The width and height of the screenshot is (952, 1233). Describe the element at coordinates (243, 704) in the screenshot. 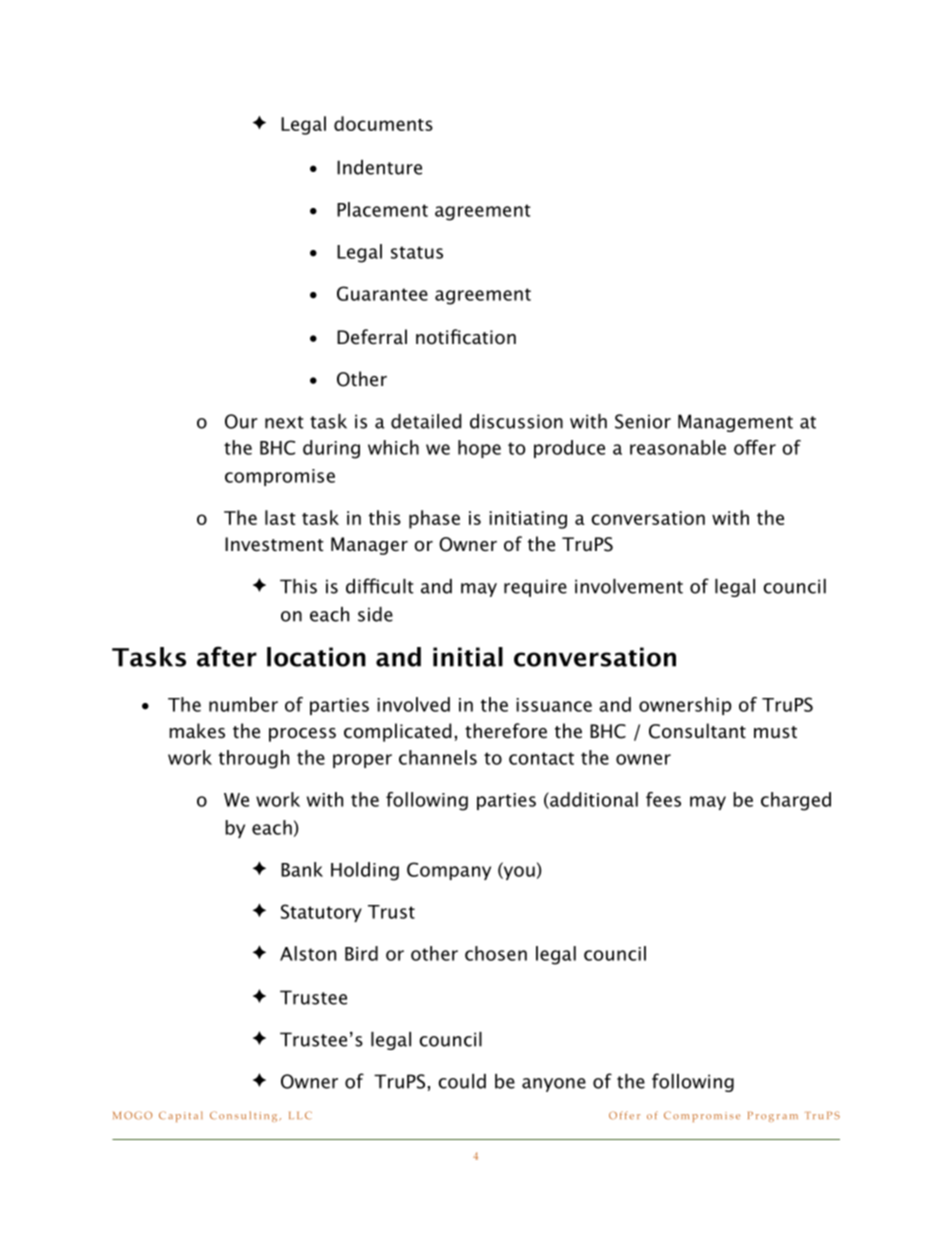

I see `number` at that location.
